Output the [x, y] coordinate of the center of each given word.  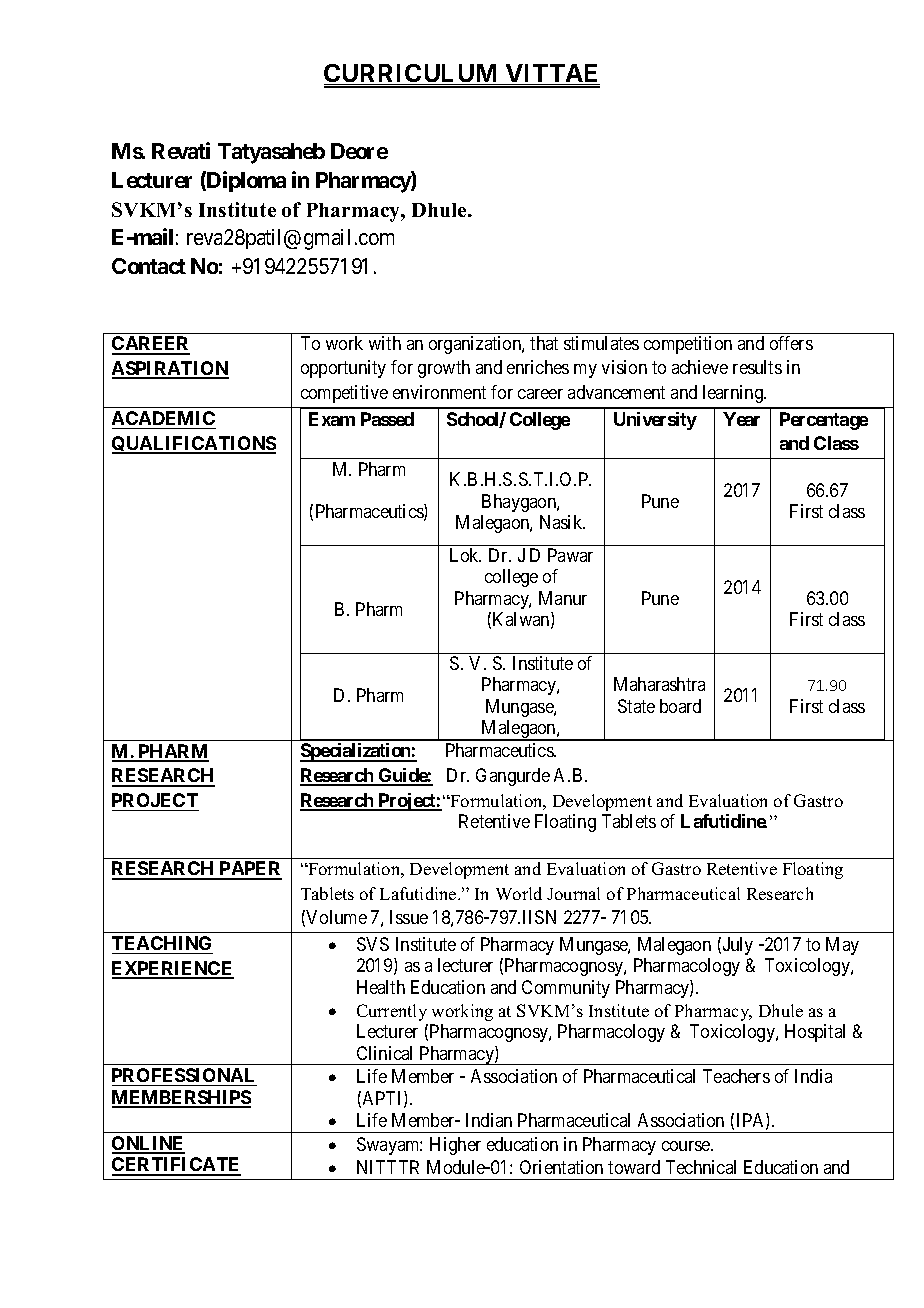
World [519, 893]
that [544, 343]
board [680, 706]
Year [741, 419]
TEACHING [161, 943]
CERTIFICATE [176, 1166]
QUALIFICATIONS [194, 445]
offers [791, 343]
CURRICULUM [412, 74]
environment [439, 392]
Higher [455, 1146]
